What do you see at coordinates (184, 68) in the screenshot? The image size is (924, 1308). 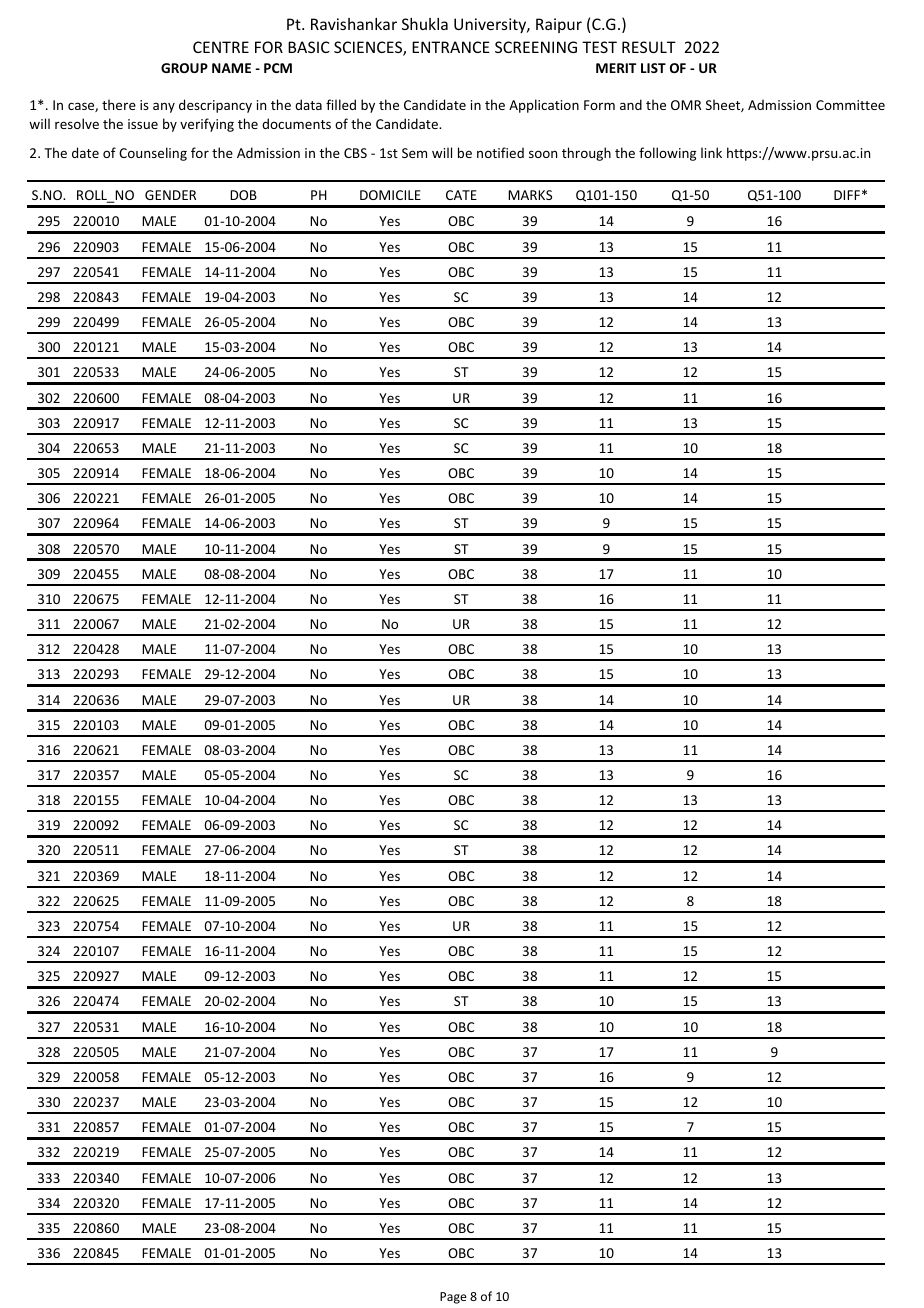 I see `GROUP` at bounding box center [184, 68].
